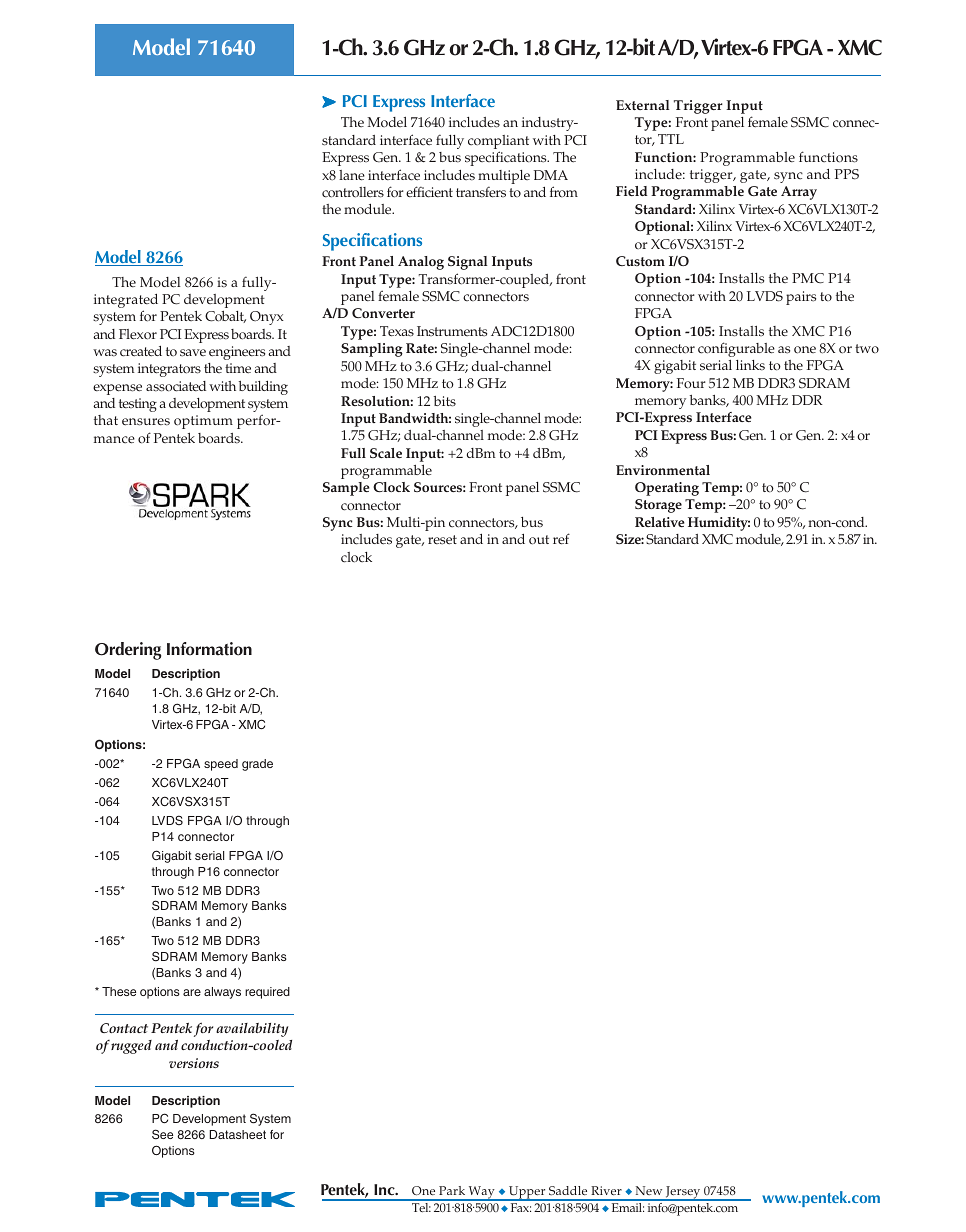 The height and width of the document is (1232, 966). Describe the element at coordinates (660, 522) in the document. I see `Relative` at that location.
